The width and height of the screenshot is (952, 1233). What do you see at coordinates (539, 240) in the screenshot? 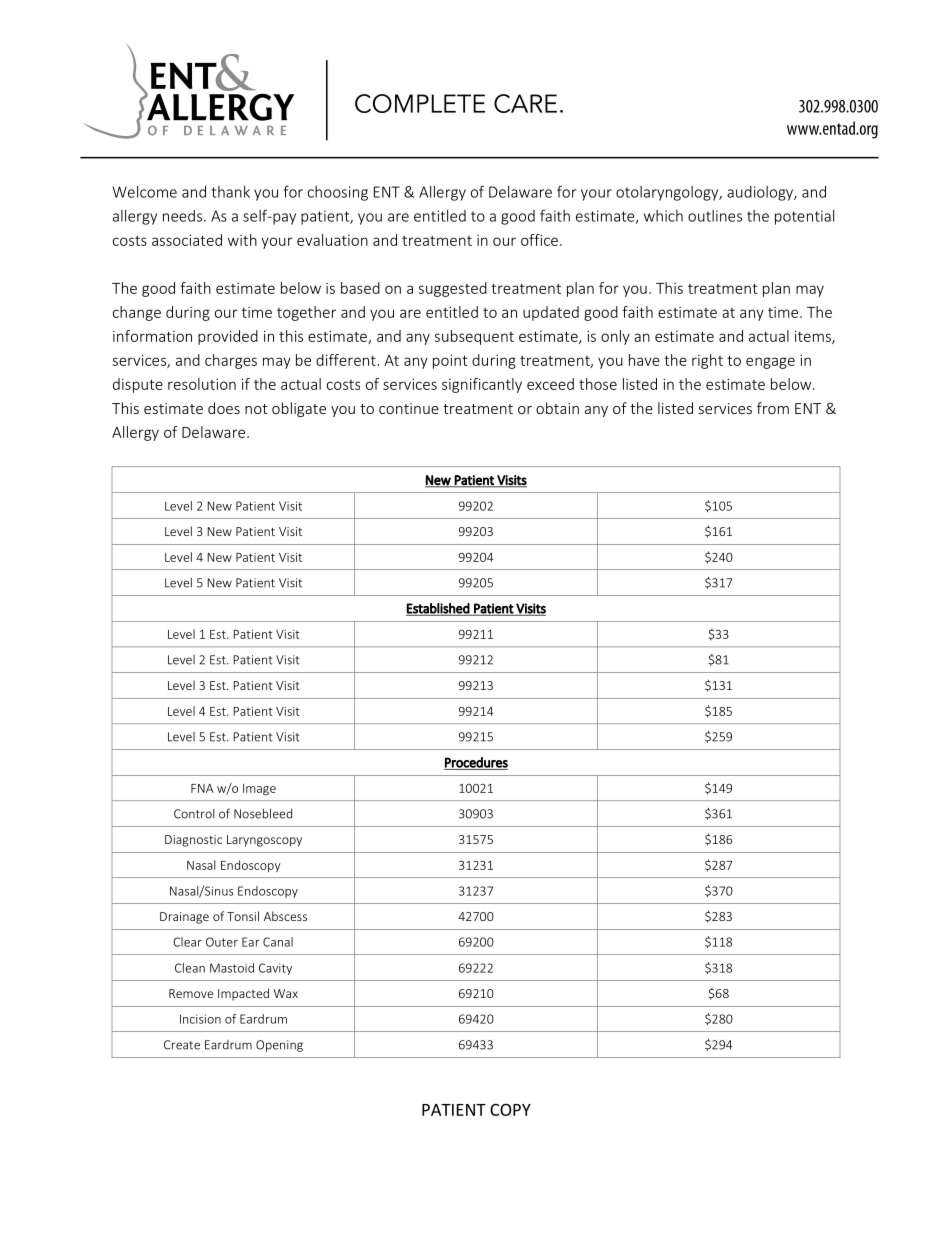
I see `office` at bounding box center [539, 240].
